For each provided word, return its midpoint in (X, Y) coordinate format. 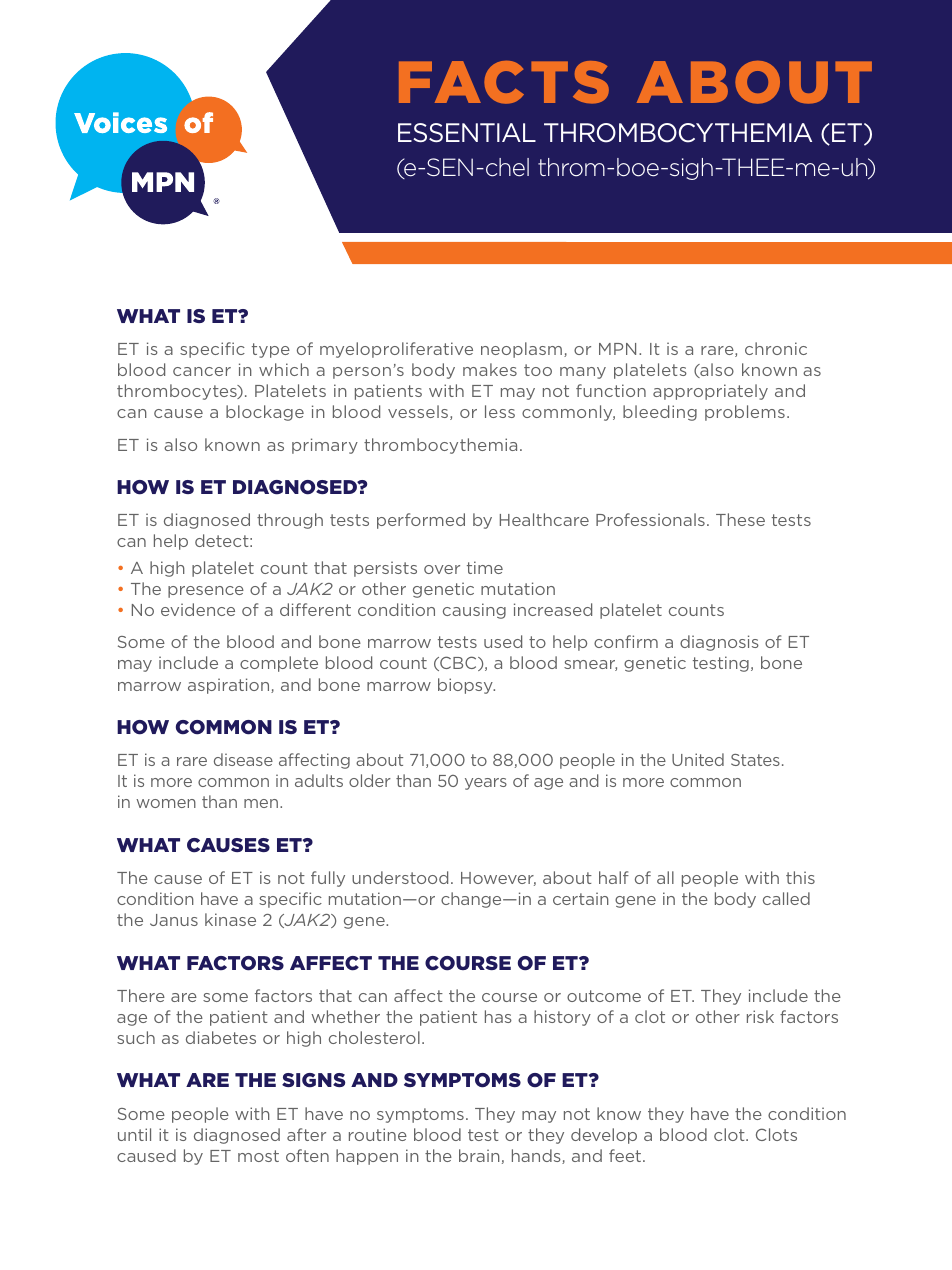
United (698, 759)
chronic (776, 348)
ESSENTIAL (467, 133)
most (258, 1156)
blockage (265, 413)
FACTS (504, 82)
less (500, 411)
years (486, 784)
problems (745, 413)
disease (243, 759)
